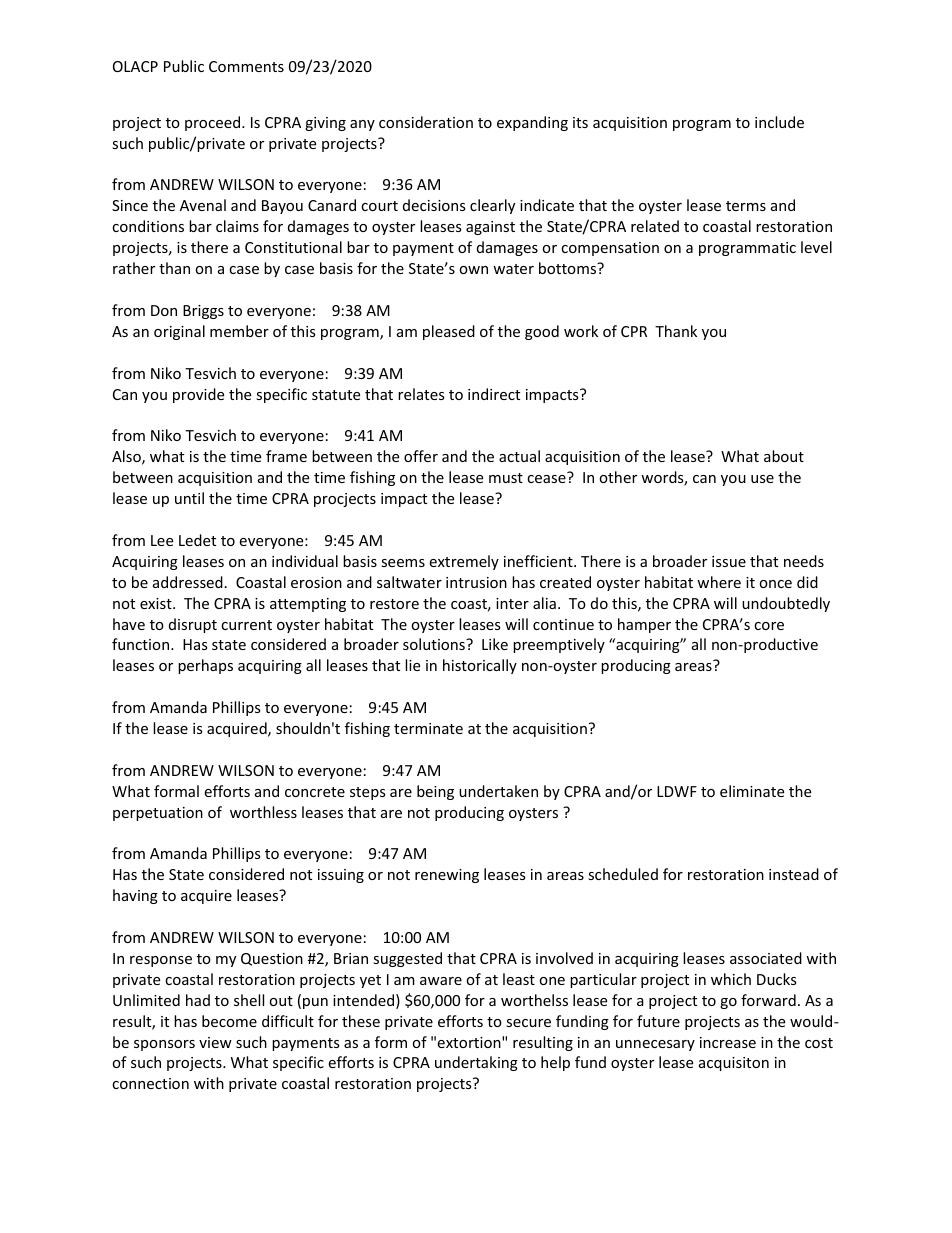  What do you see at coordinates (476, 1063) in the page?
I see `undertaking` at bounding box center [476, 1063].
